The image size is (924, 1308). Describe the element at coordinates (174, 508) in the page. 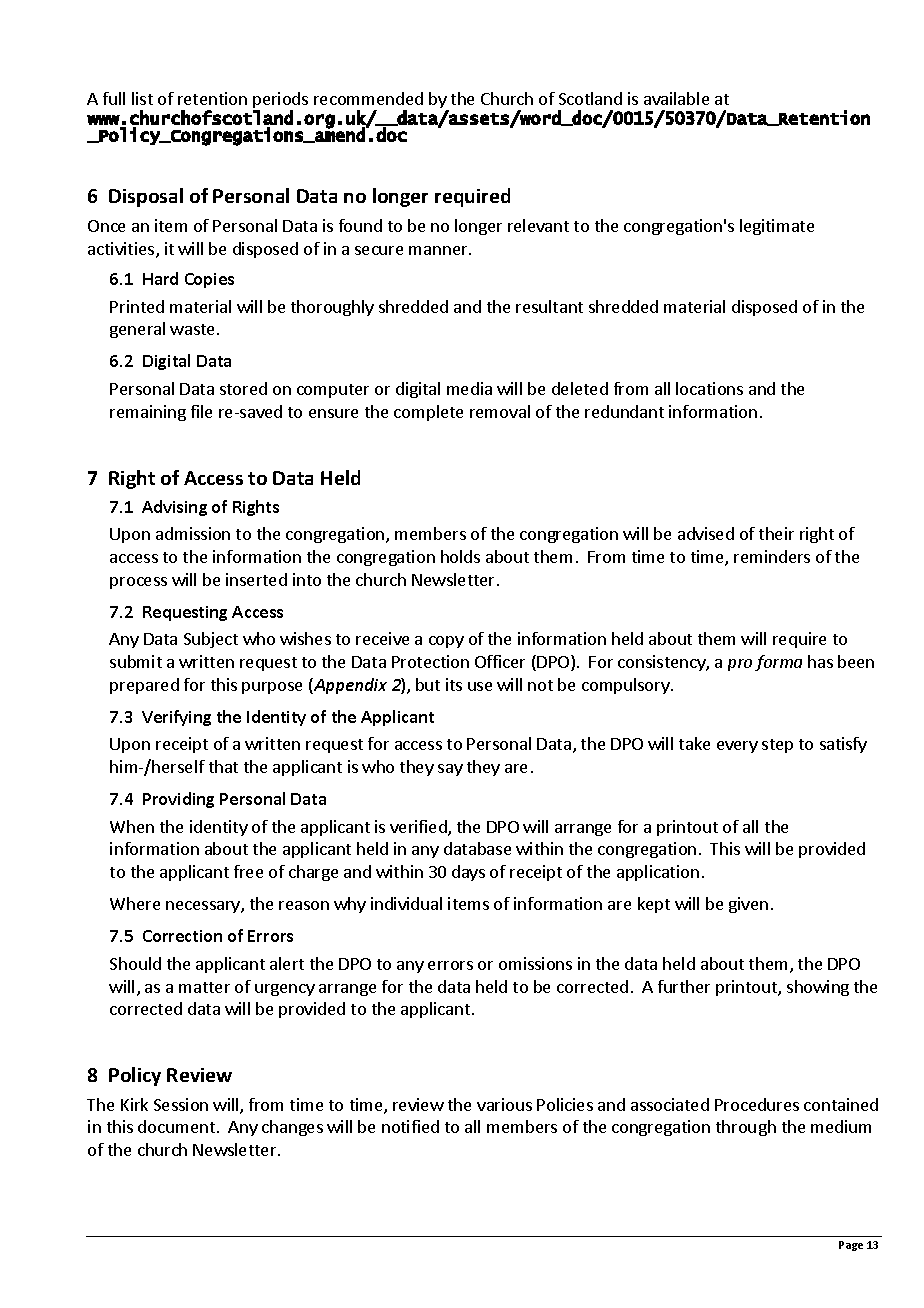

I see `Advising` at that location.
